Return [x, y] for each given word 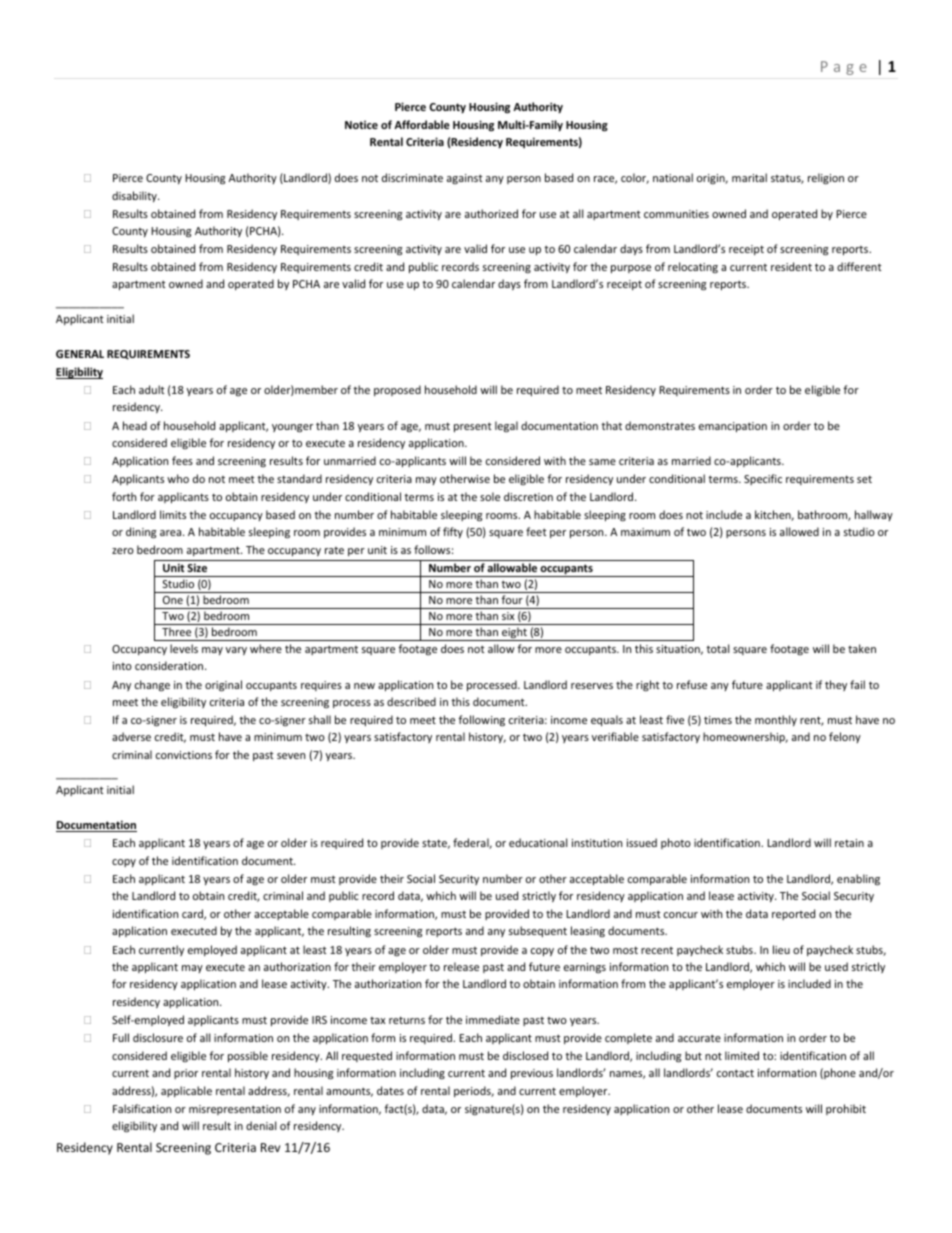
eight [514, 634]
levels [184, 648]
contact [735, 1073]
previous [532, 1074]
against [465, 179]
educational [538, 842]
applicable [186, 1091]
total [717, 648]
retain [849, 843]
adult [152, 389]
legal [506, 426]
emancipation [733, 427]
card [193, 914]
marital [749, 177]
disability [135, 196]
